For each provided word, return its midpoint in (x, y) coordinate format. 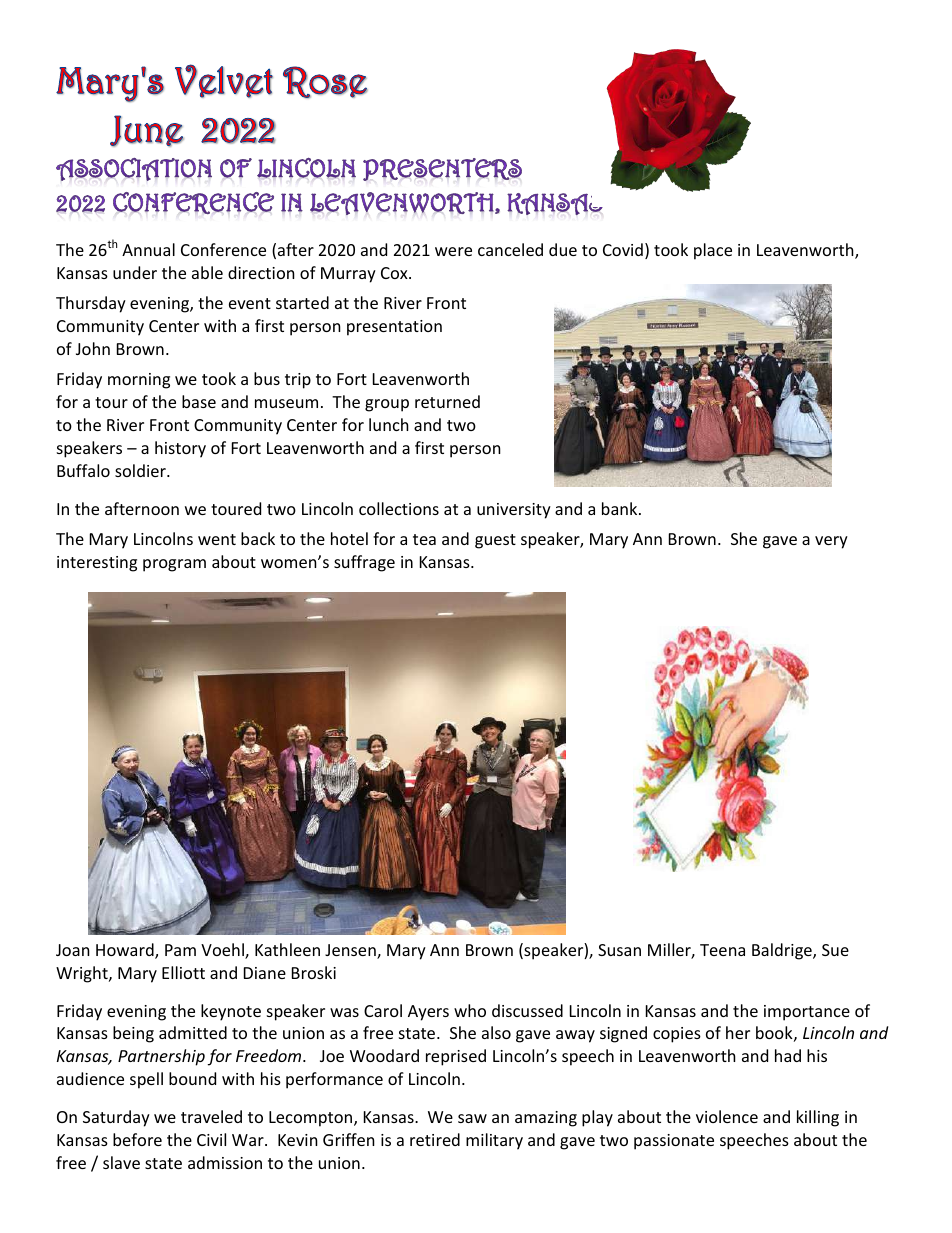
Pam (180, 950)
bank (621, 508)
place (713, 251)
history (180, 449)
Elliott (183, 972)
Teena (722, 950)
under (135, 272)
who (470, 1010)
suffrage (364, 563)
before (137, 1139)
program (174, 565)
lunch (389, 424)
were (453, 251)
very (831, 542)
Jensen (351, 951)
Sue (835, 950)
